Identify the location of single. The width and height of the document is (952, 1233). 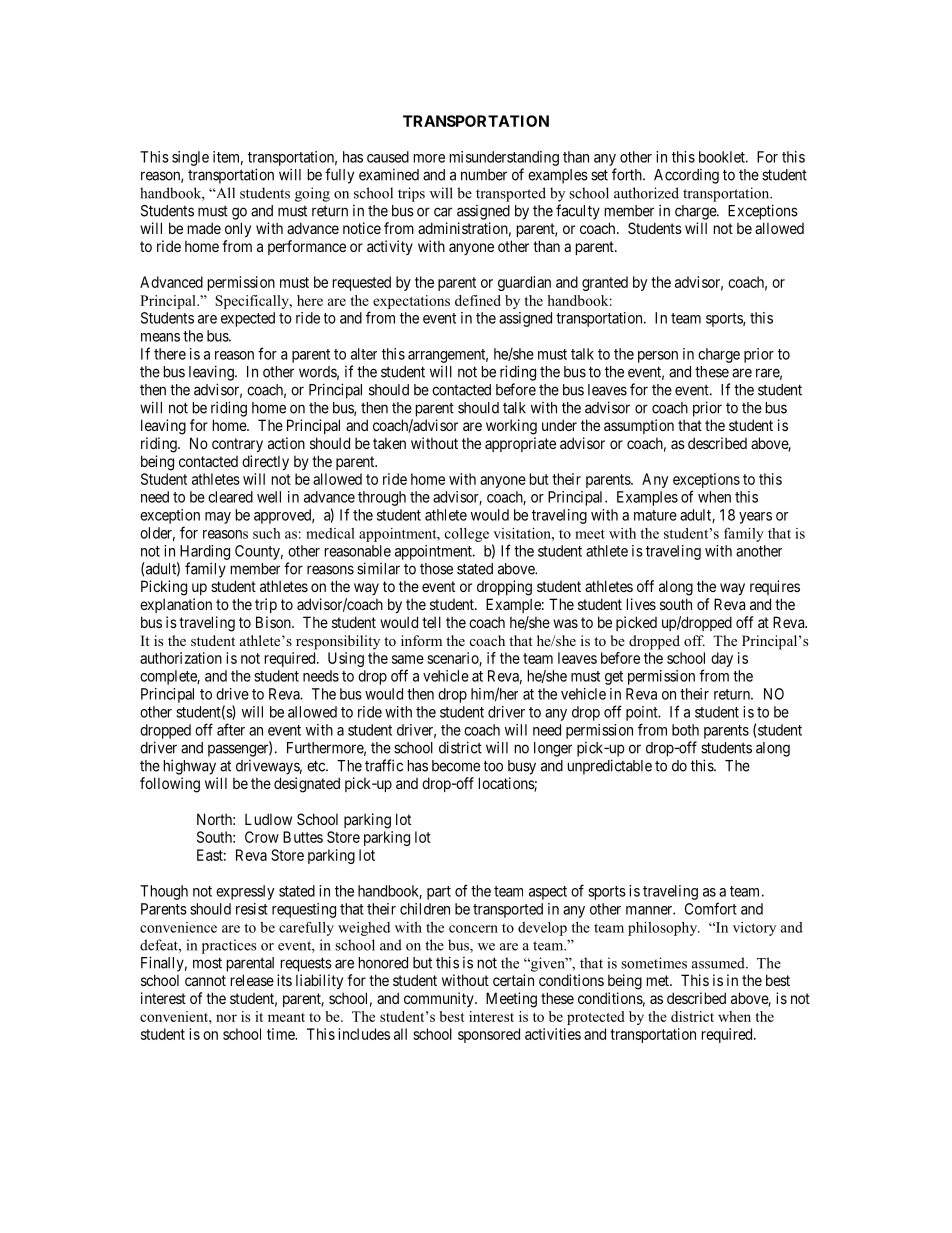
(190, 158).
